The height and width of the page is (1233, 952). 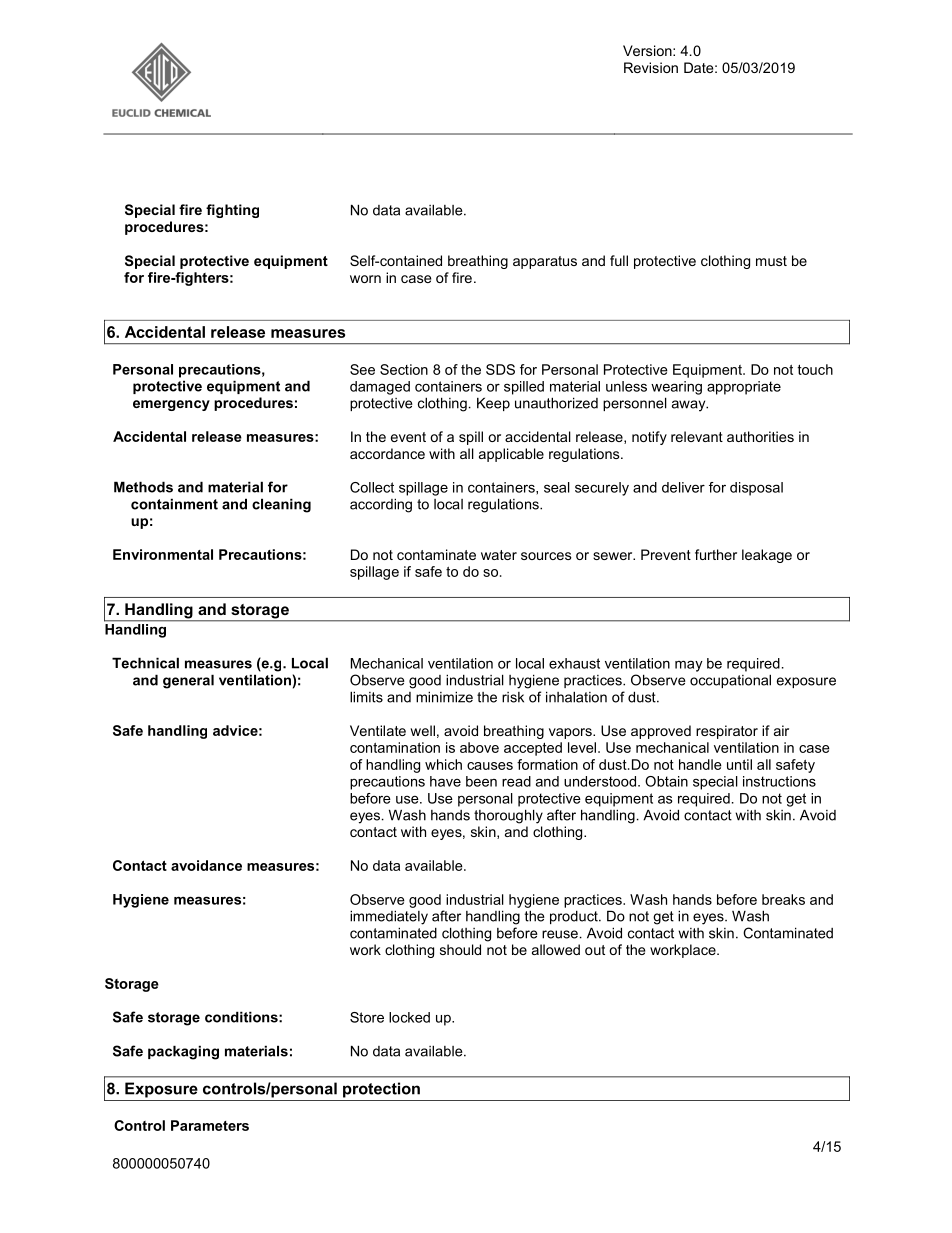 I want to click on Revision, so click(x=651, y=67).
